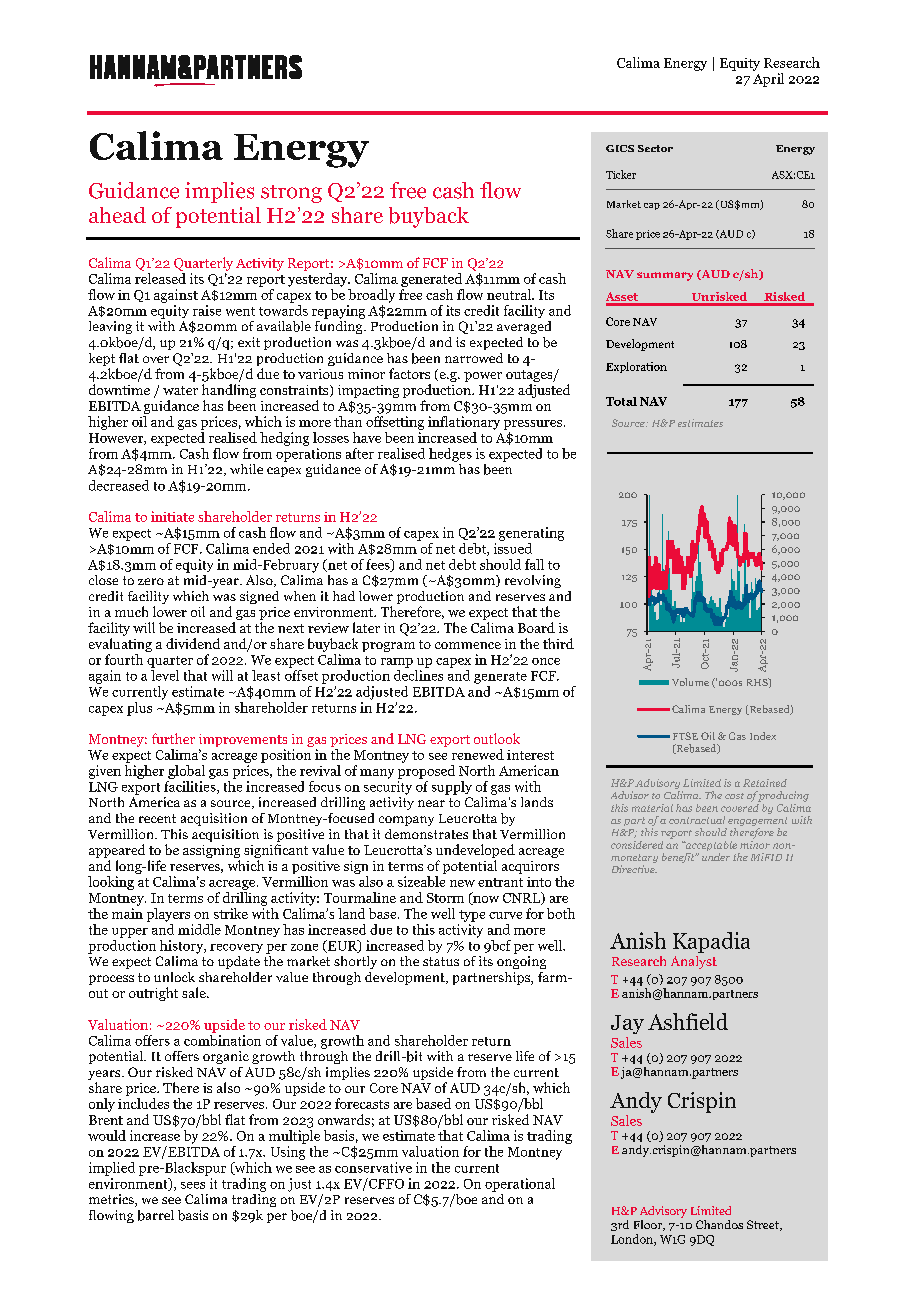 This screenshot has width=924, height=1308. I want to click on conservative, so click(373, 1167).
